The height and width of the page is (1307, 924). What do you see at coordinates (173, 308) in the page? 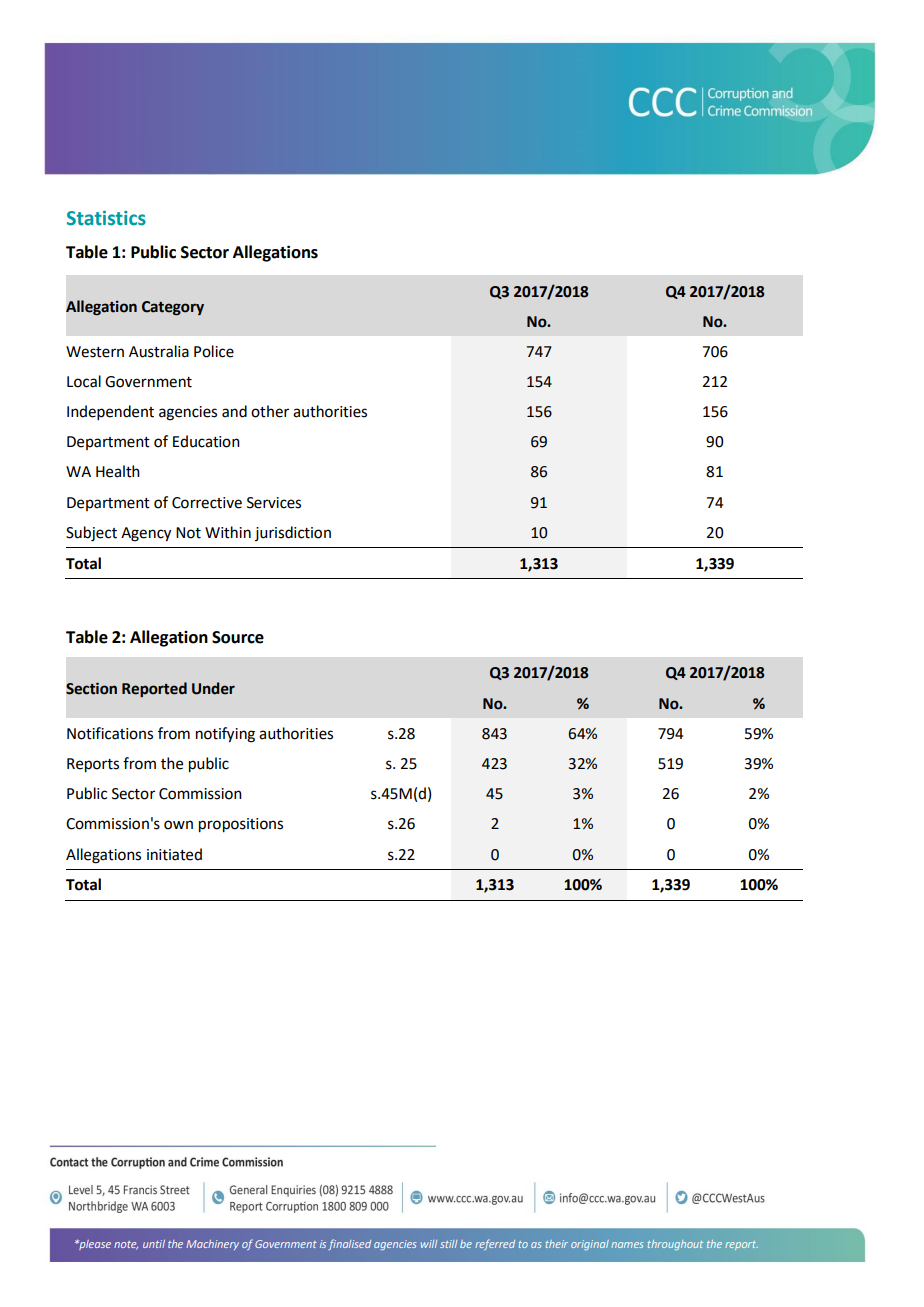
I see `Category` at bounding box center [173, 308].
